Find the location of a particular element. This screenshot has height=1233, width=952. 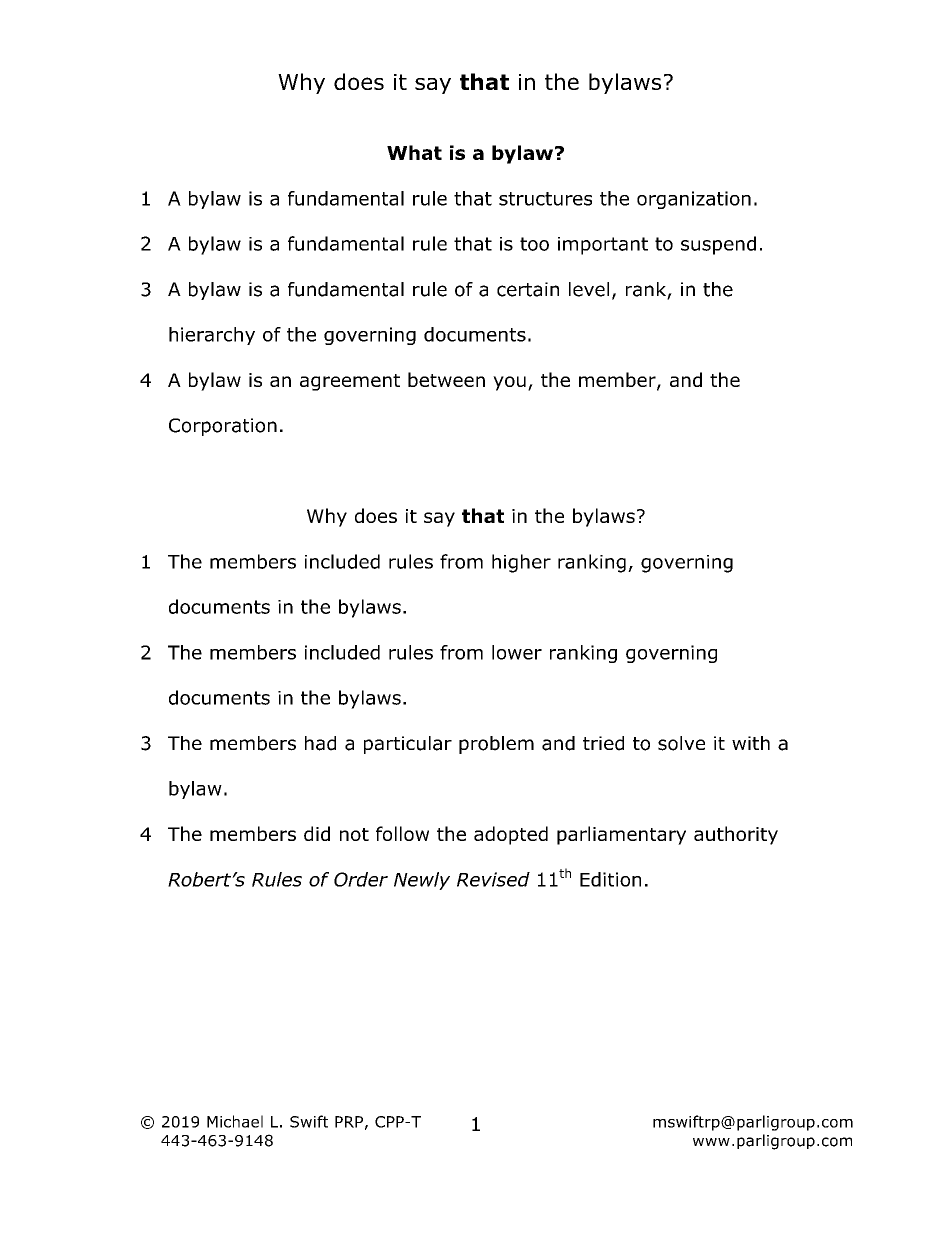

organization is located at coordinates (694, 200).
